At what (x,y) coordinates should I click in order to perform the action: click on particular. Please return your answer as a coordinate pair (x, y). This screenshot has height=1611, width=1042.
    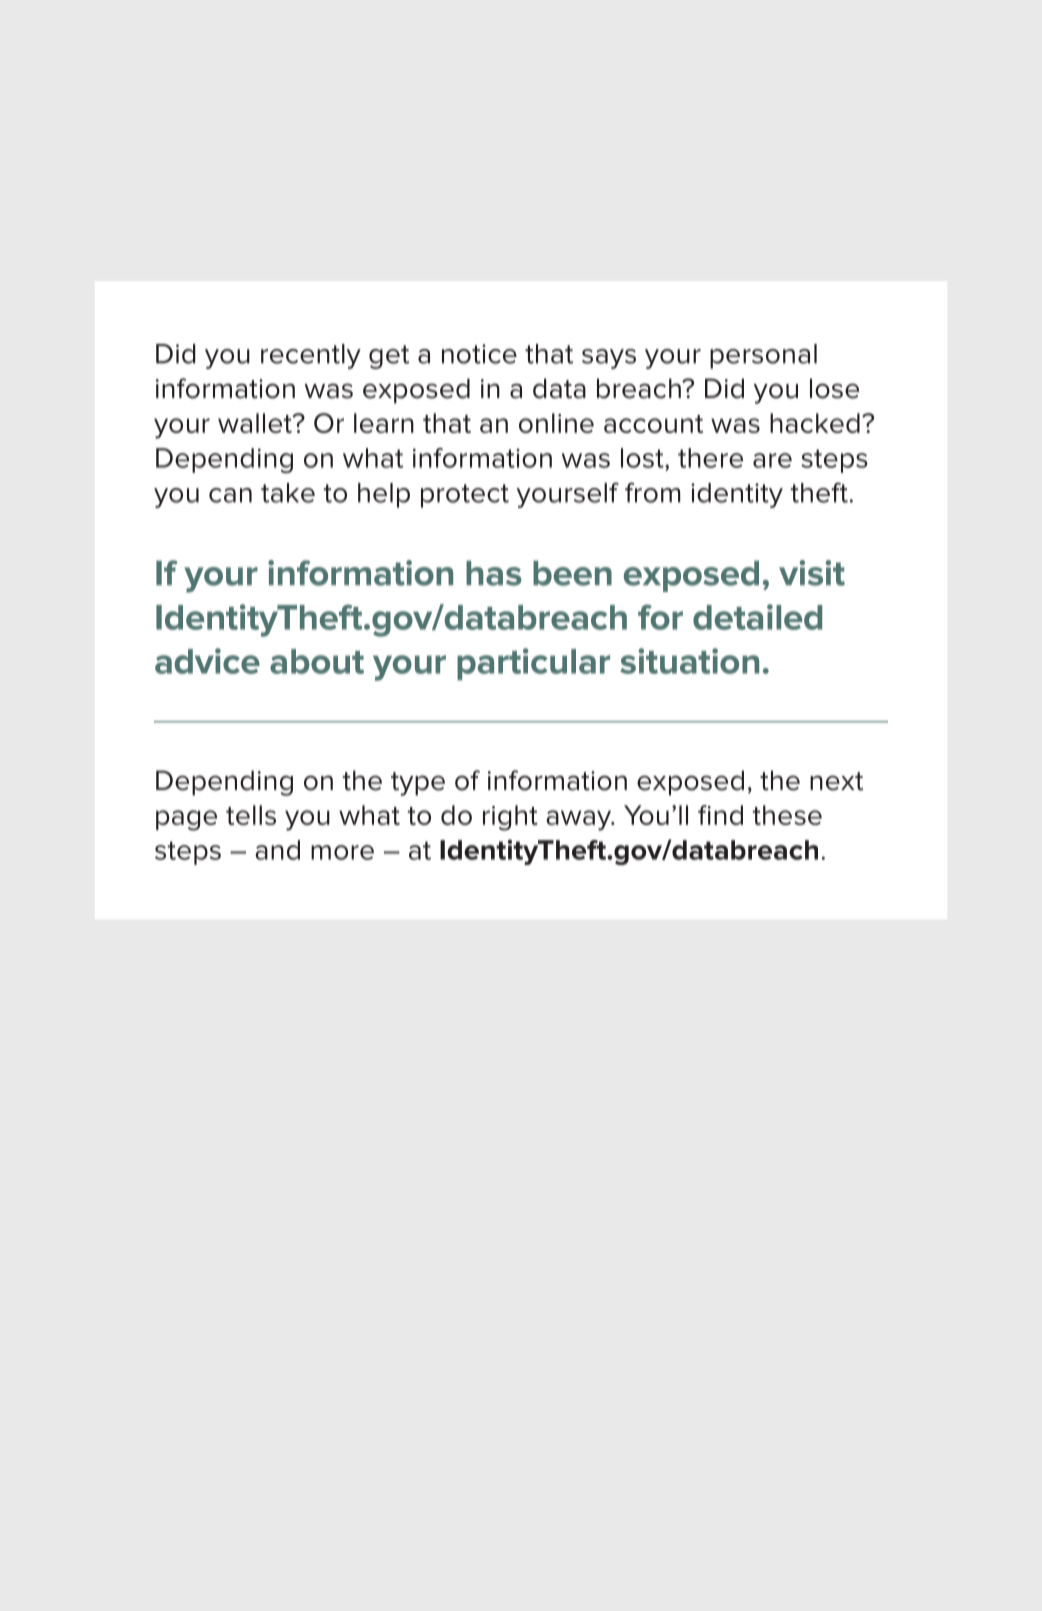
    Looking at the image, I should click on (533, 664).
